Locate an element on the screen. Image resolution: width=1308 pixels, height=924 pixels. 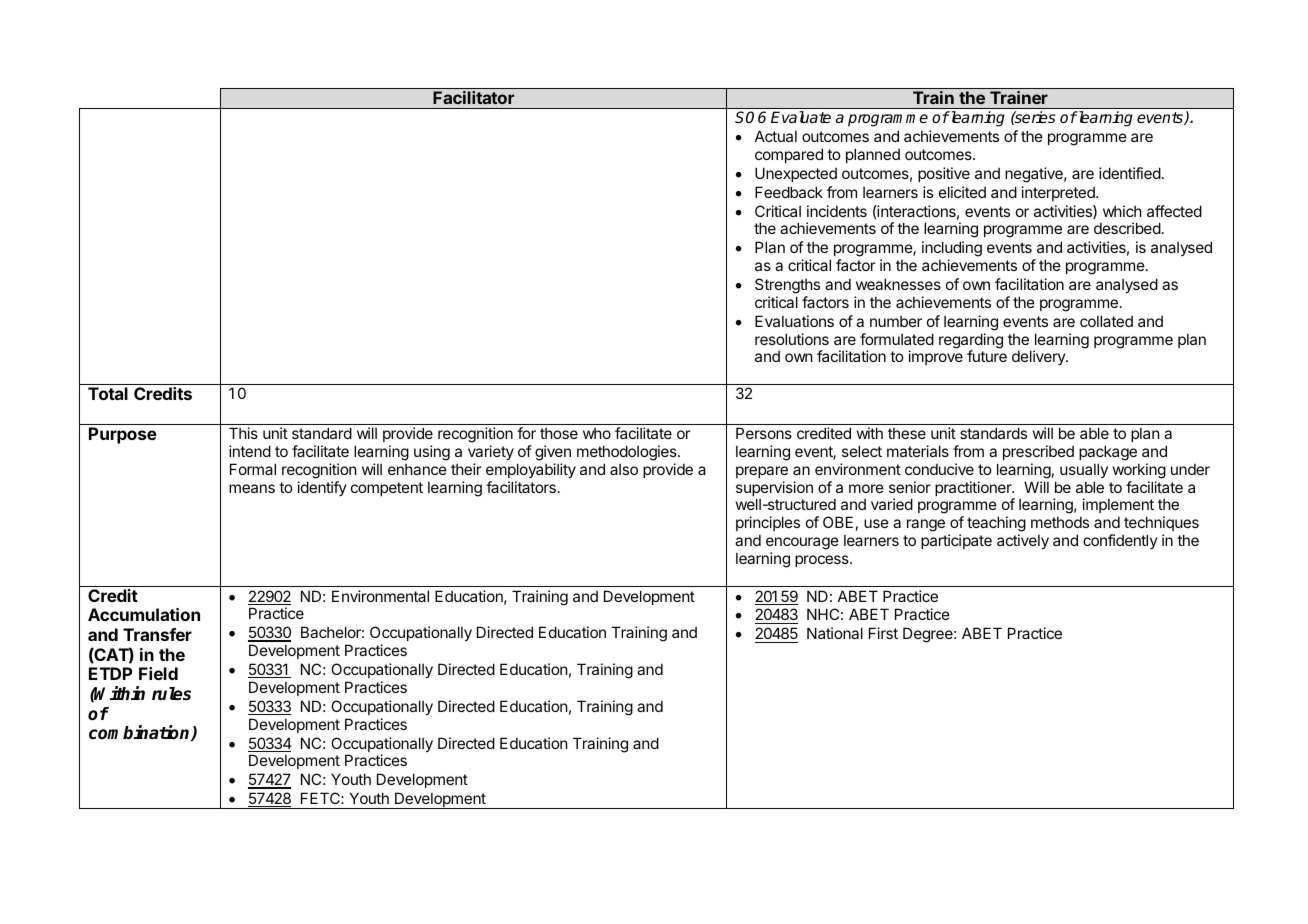
Actual is located at coordinates (776, 136).
